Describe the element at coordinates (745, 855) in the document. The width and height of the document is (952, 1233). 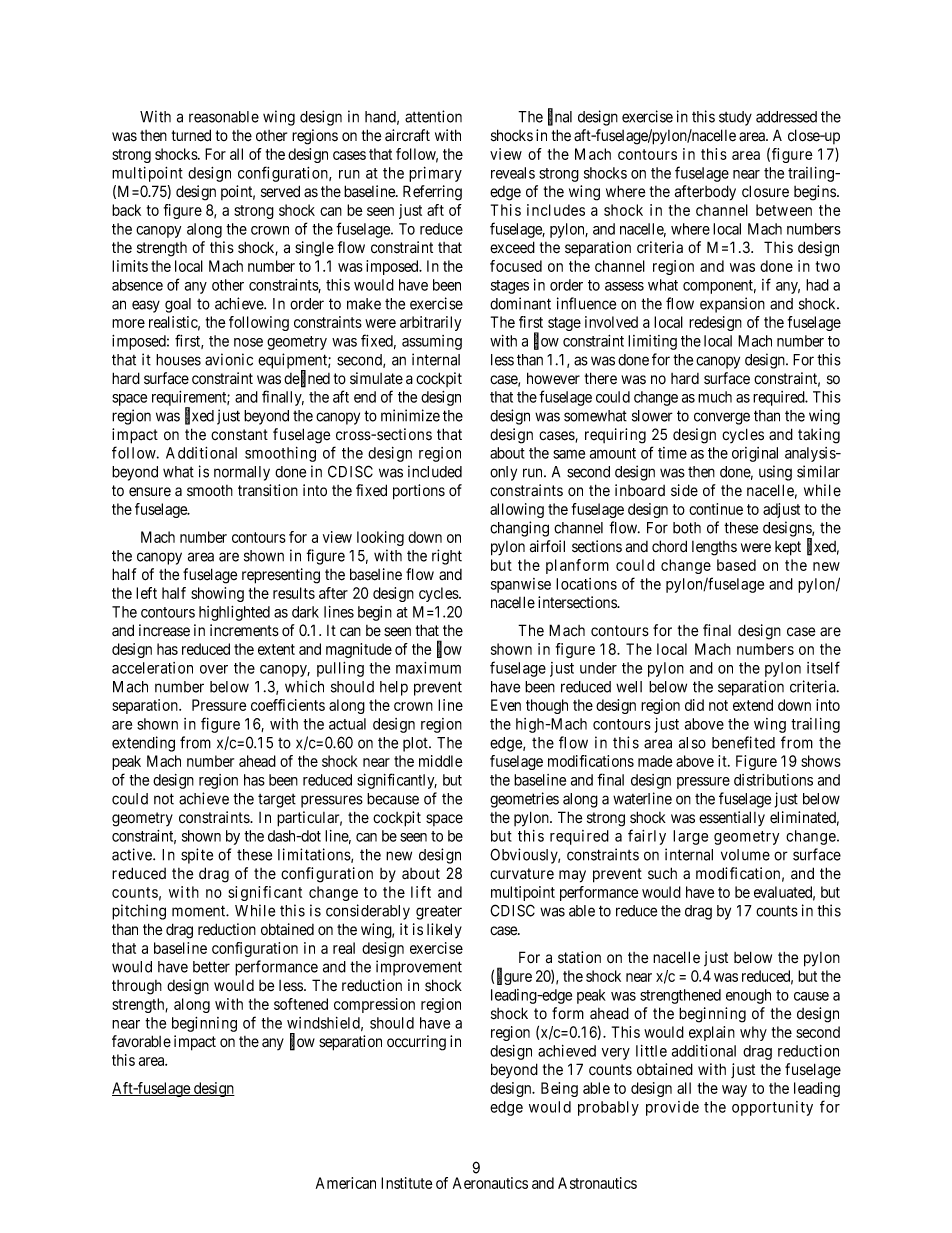
I see `volume` at that location.
